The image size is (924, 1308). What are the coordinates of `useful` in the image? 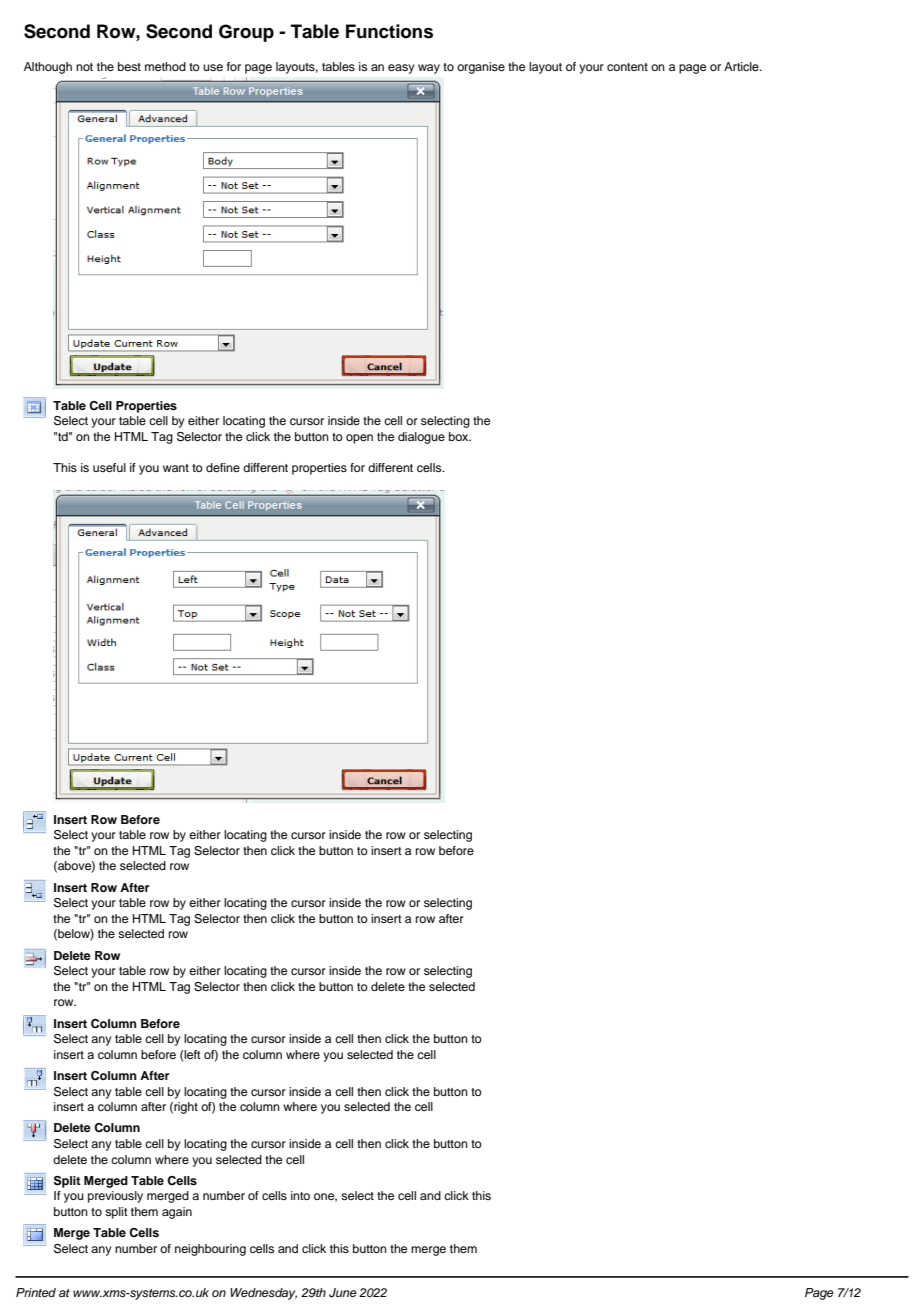 It's located at (109, 467).
